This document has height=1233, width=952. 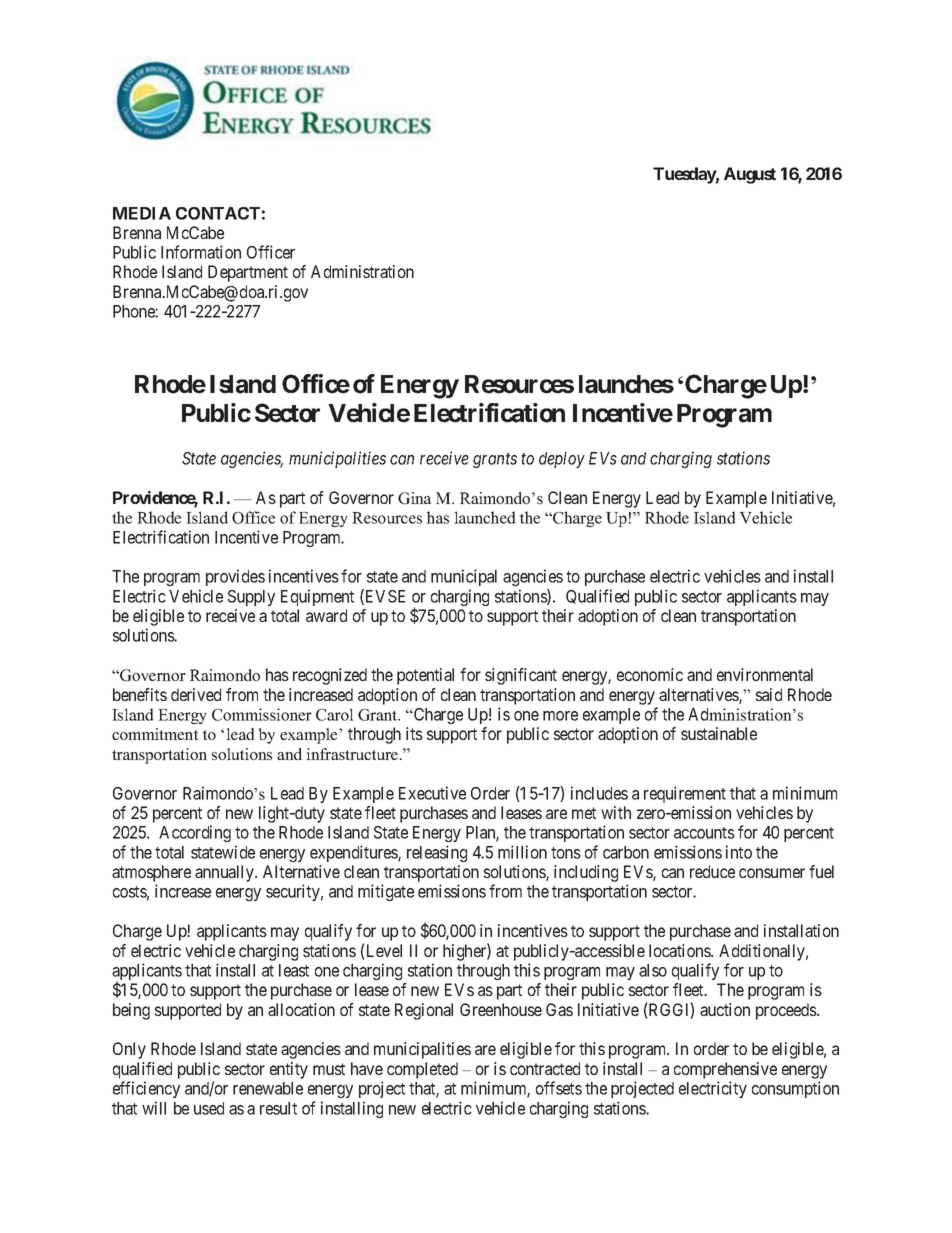 What do you see at coordinates (750, 175) in the document?
I see `August` at bounding box center [750, 175].
